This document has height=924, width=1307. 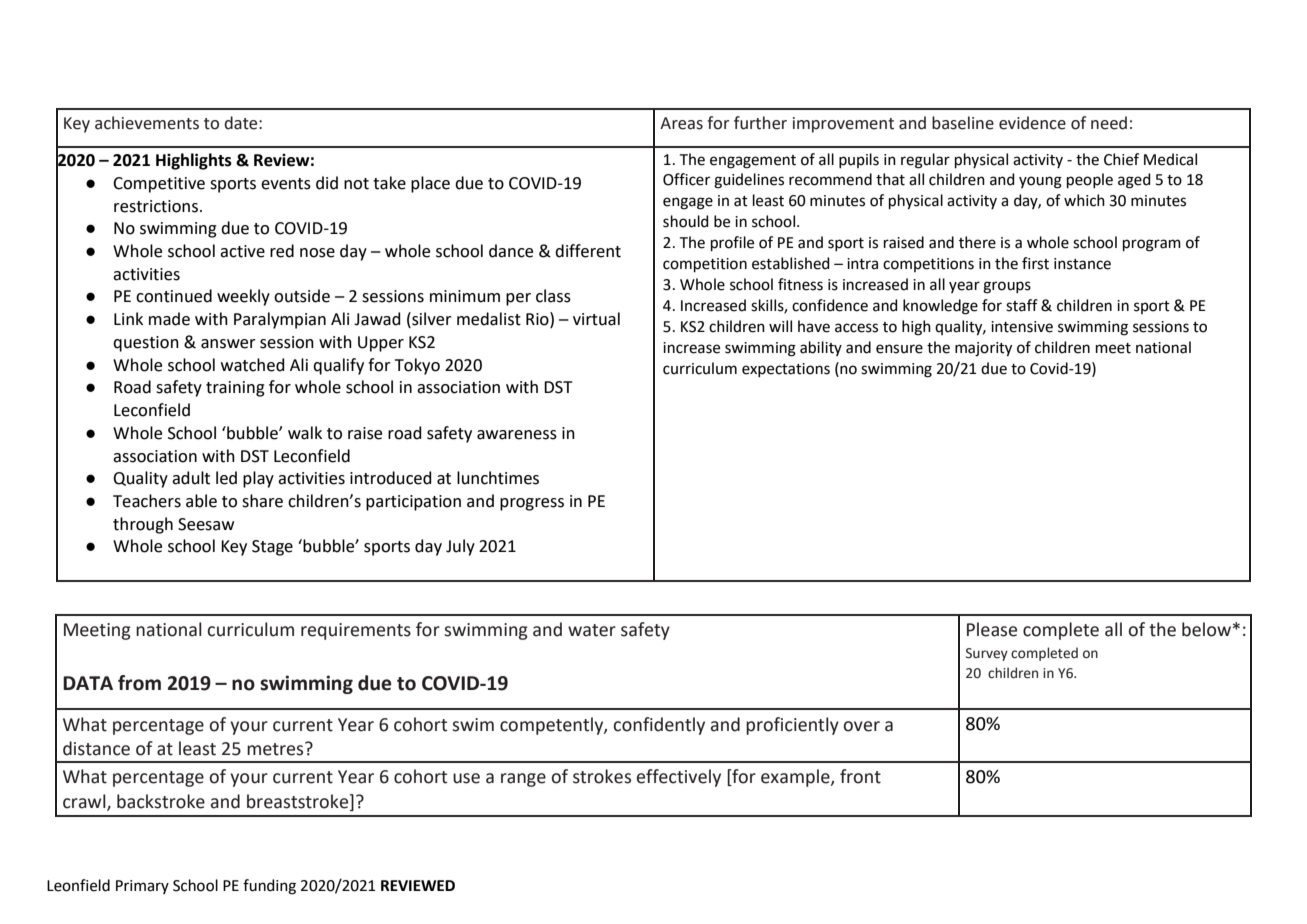 What do you see at coordinates (983, 349) in the document?
I see `majority` at bounding box center [983, 349].
